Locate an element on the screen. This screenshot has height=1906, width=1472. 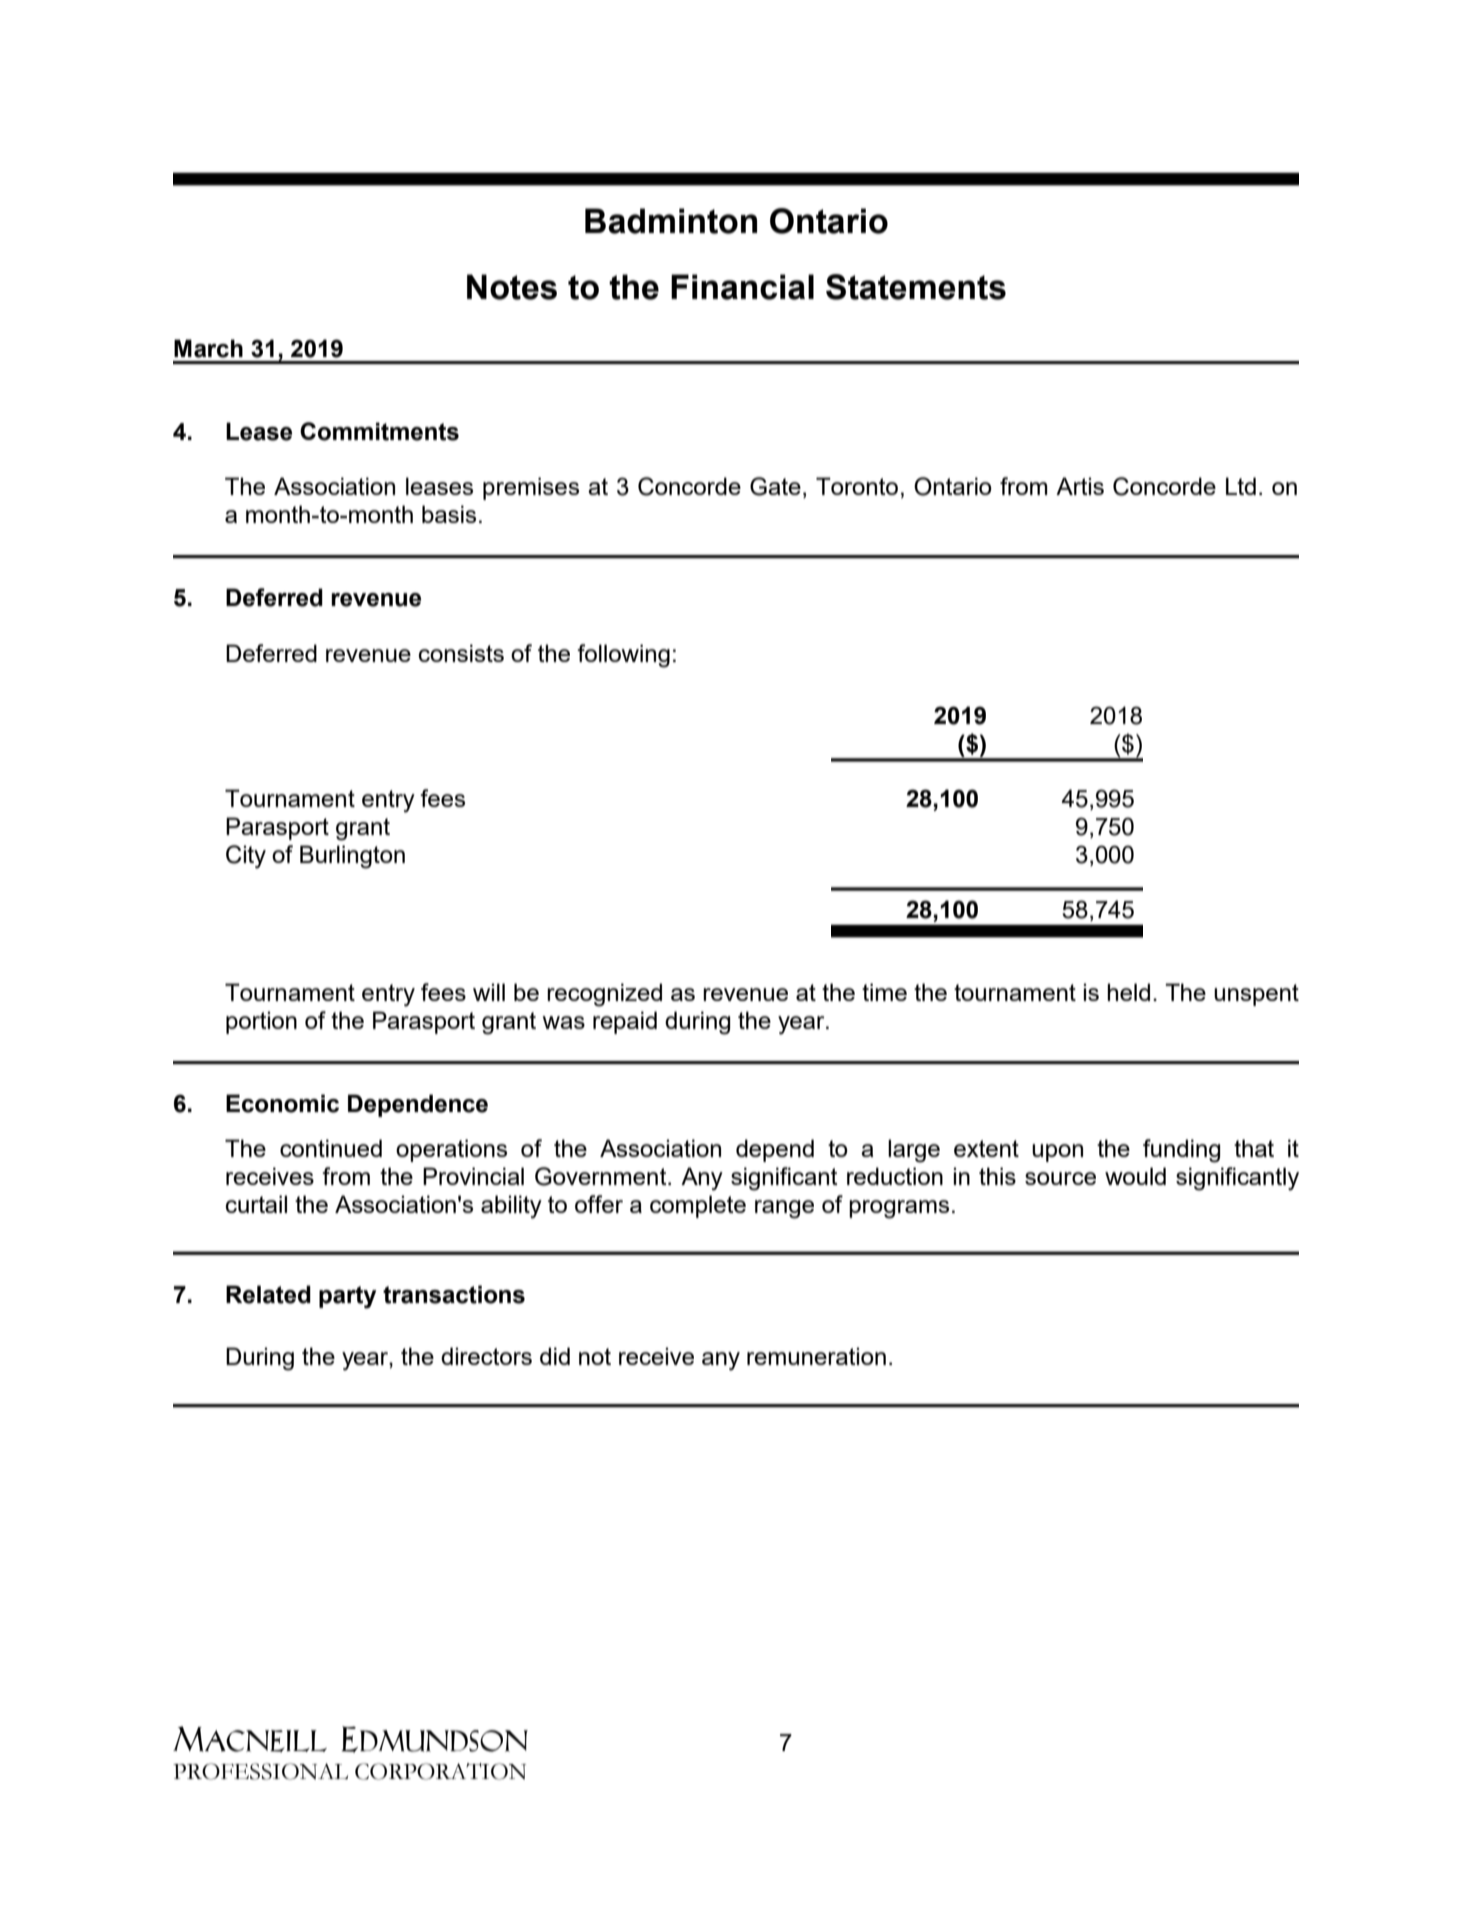
following is located at coordinates (623, 656).
